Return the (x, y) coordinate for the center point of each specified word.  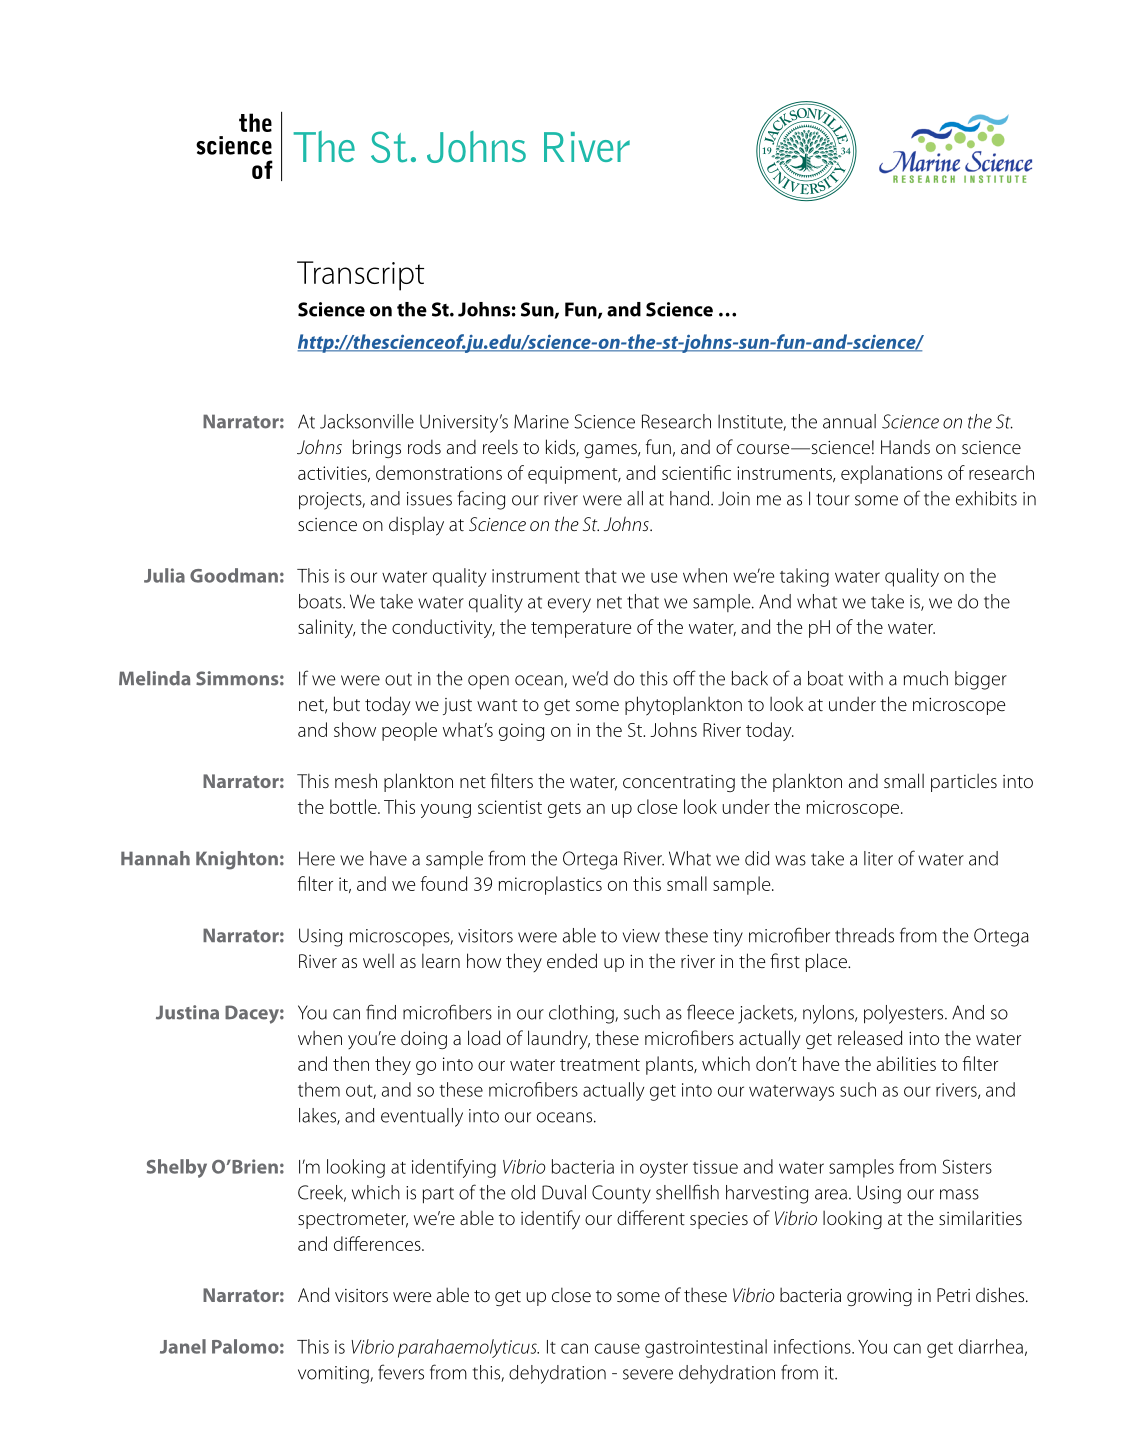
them (319, 1089)
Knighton (237, 860)
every (569, 605)
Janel (183, 1346)
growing (879, 1297)
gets (564, 810)
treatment (600, 1065)
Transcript (360, 276)
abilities (906, 1063)
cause (617, 1348)
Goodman (234, 575)
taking (804, 577)
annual (849, 421)
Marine (541, 421)
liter (878, 858)
